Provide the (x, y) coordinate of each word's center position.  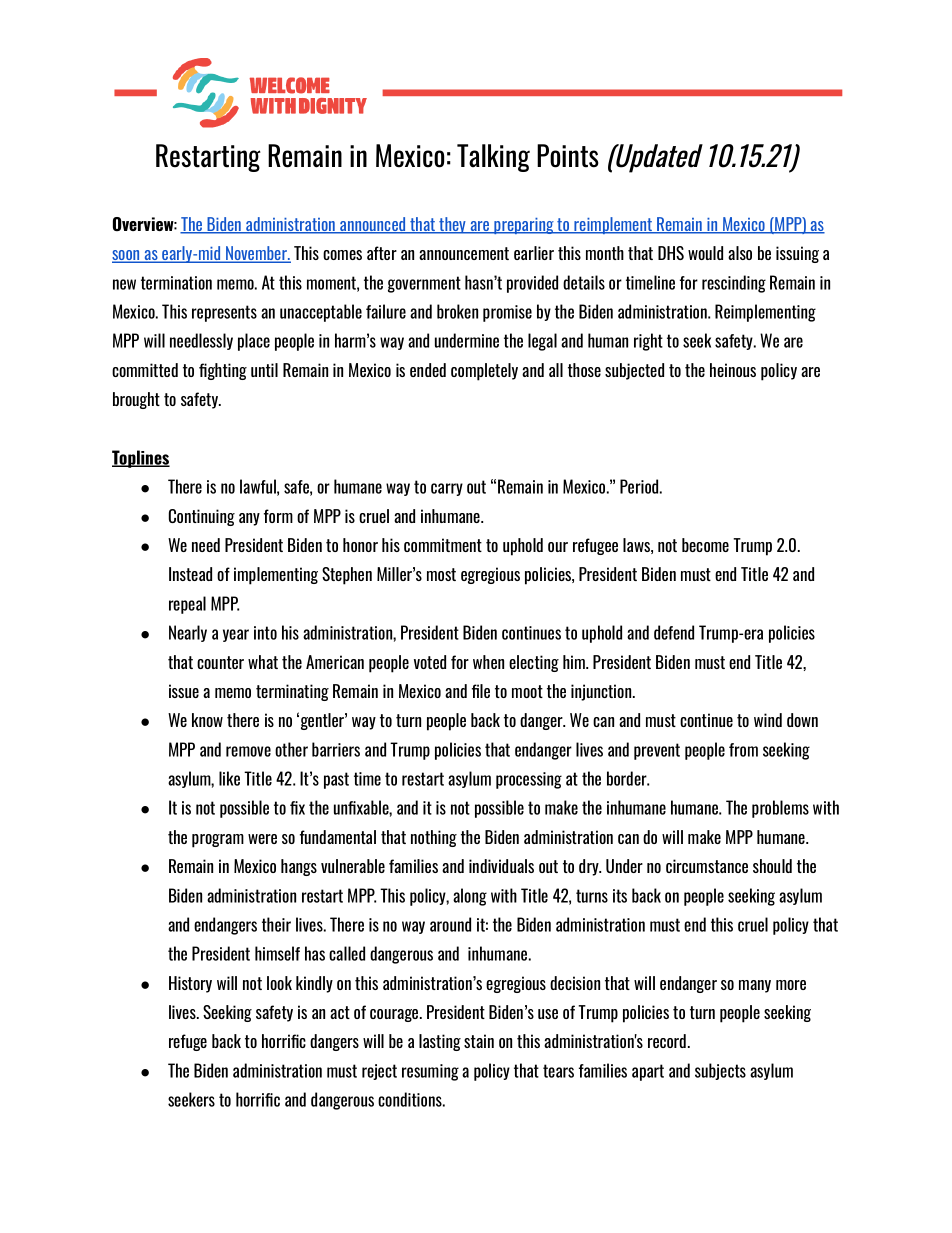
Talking (493, 158)
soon (127, 256)
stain (479, 1041)
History (190, 984)
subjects (720, 1071)
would (705, 253)
